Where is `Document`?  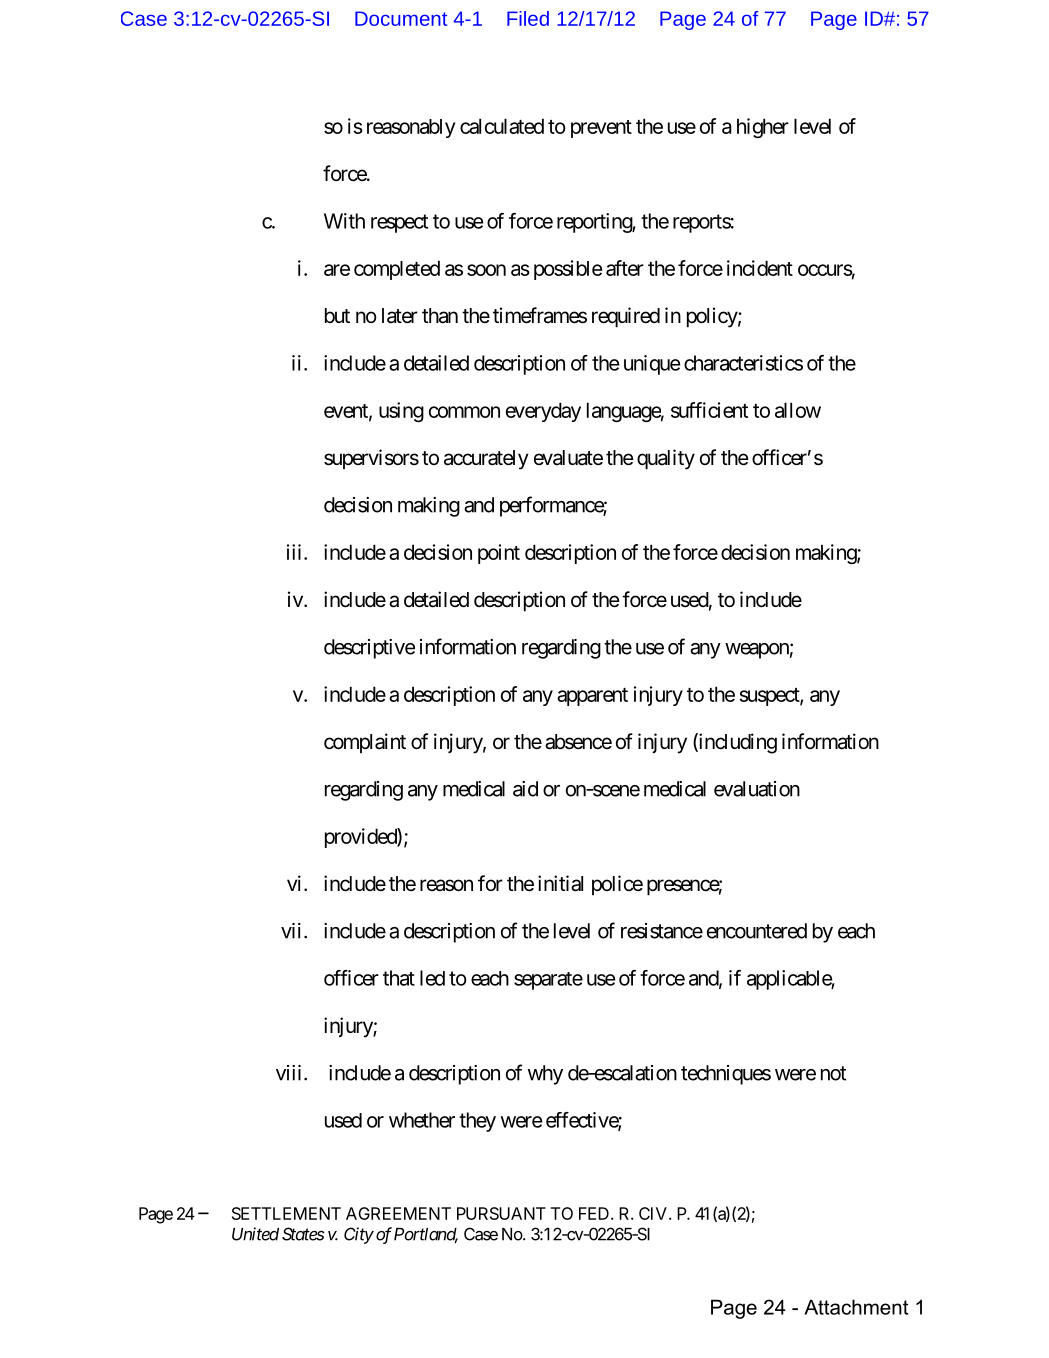 Document is located at coordinates (401, 18).
